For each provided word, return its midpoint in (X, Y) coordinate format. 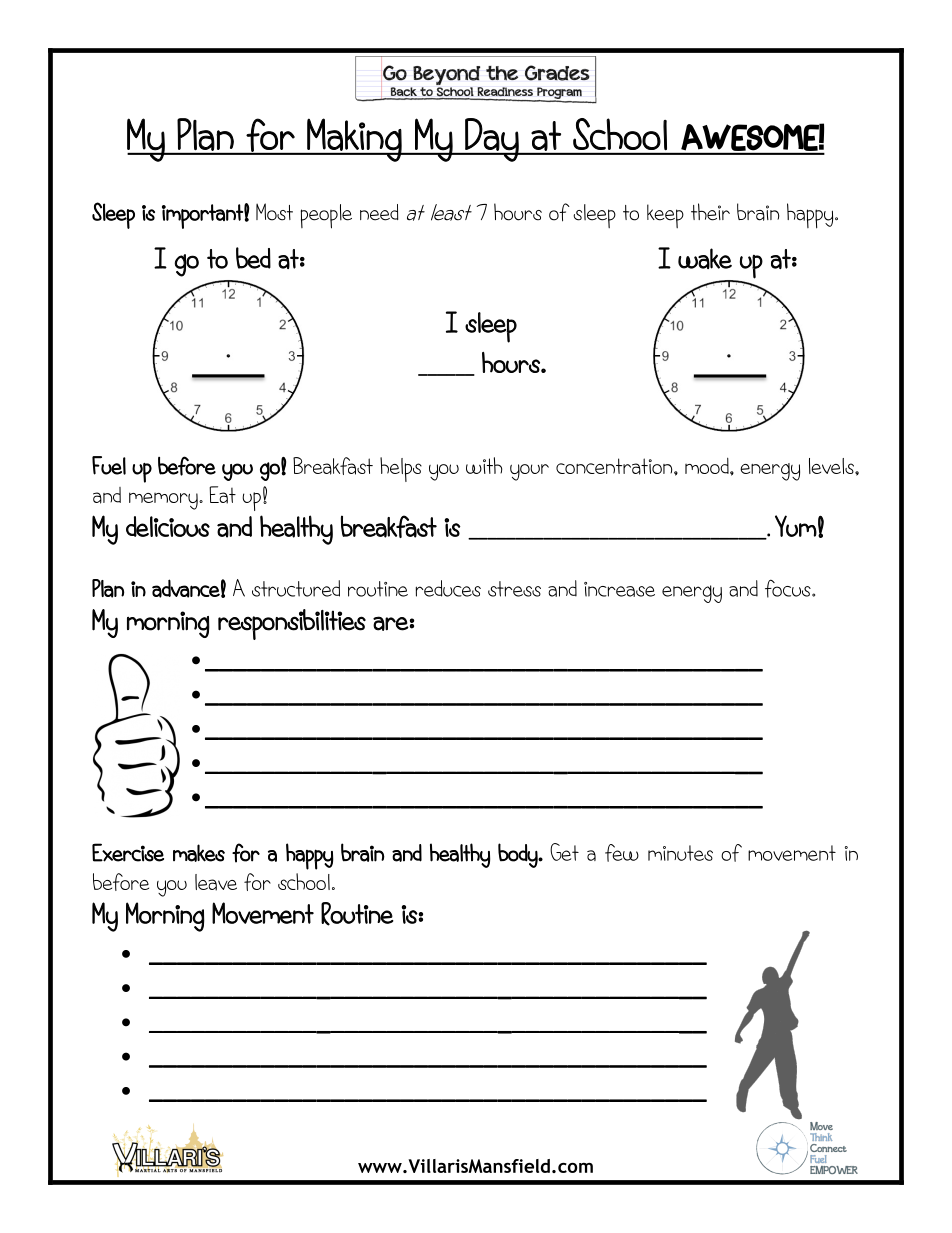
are (391, 623)
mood (708, 466)
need (379, 212)
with (484, 465)
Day (492, 140)
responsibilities (292, 624)
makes (199, 853)
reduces (448, 588)
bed (253, 258)
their (710, 212)
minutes (680, 853)
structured (296, 588)
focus (789, 588)
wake (705, 258)
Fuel (109, 465)
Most (274, 212)
